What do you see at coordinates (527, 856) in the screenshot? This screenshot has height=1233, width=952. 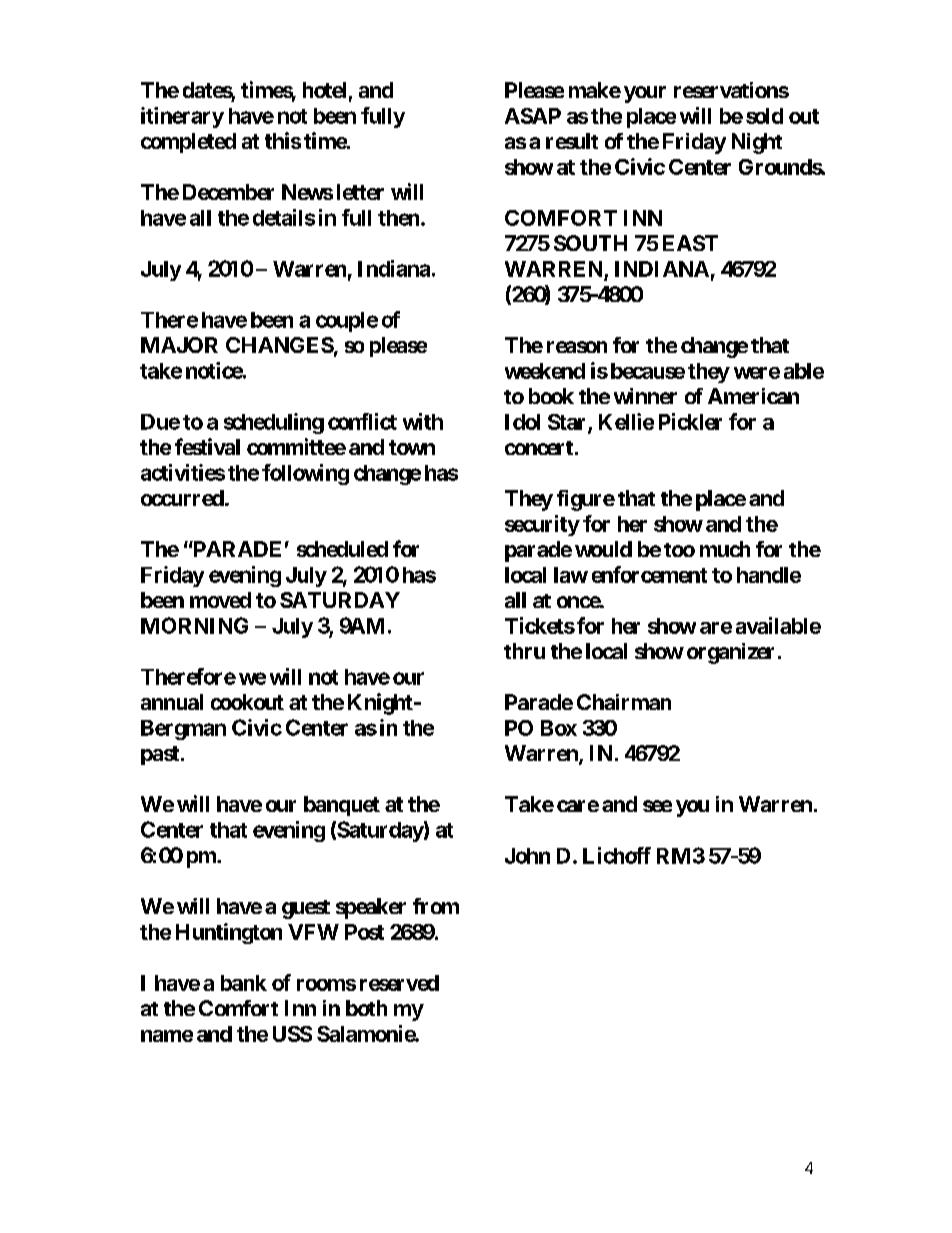 I see `John` at bounding box center [527, 856].
